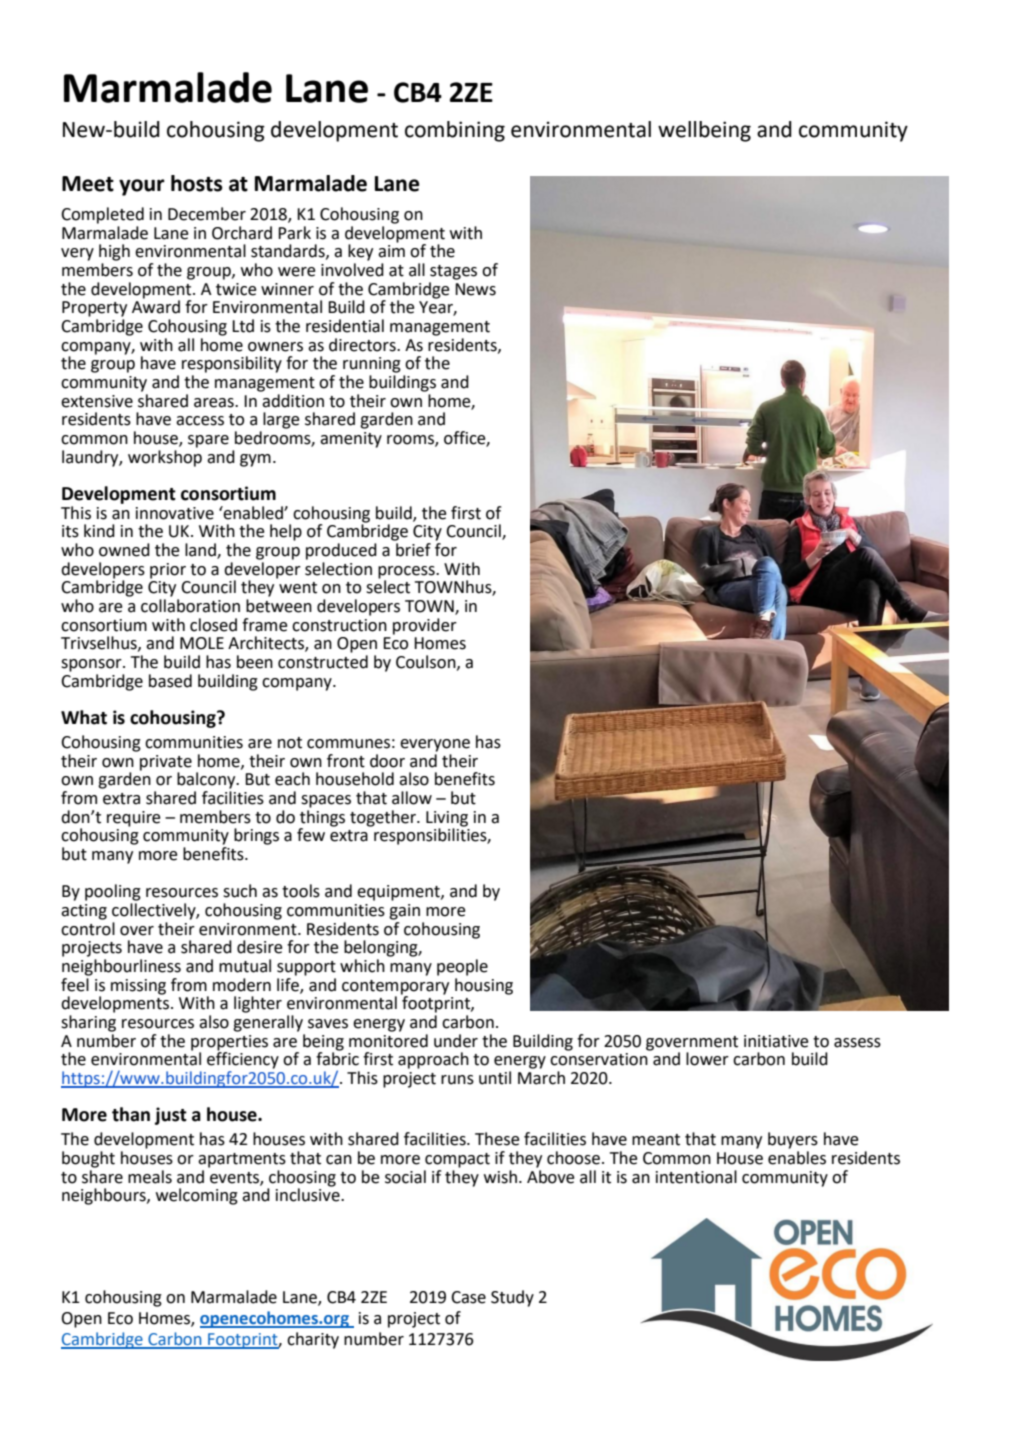  What do you see at coordinates (468, 1297) in the screenshot?
I see `Case` at bounding box center [468, 1297].
